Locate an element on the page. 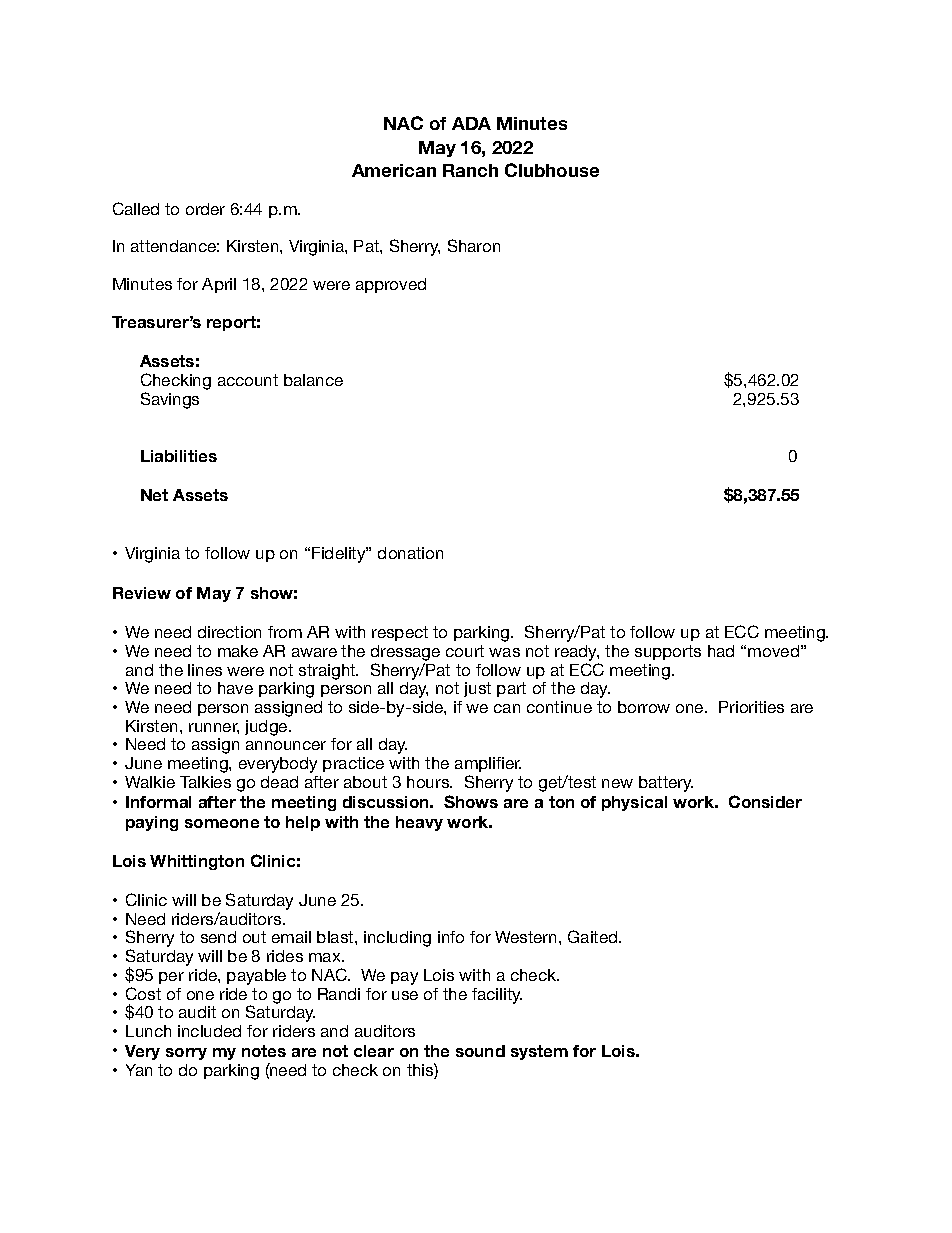  included is located at coordinates (209, 1031).
